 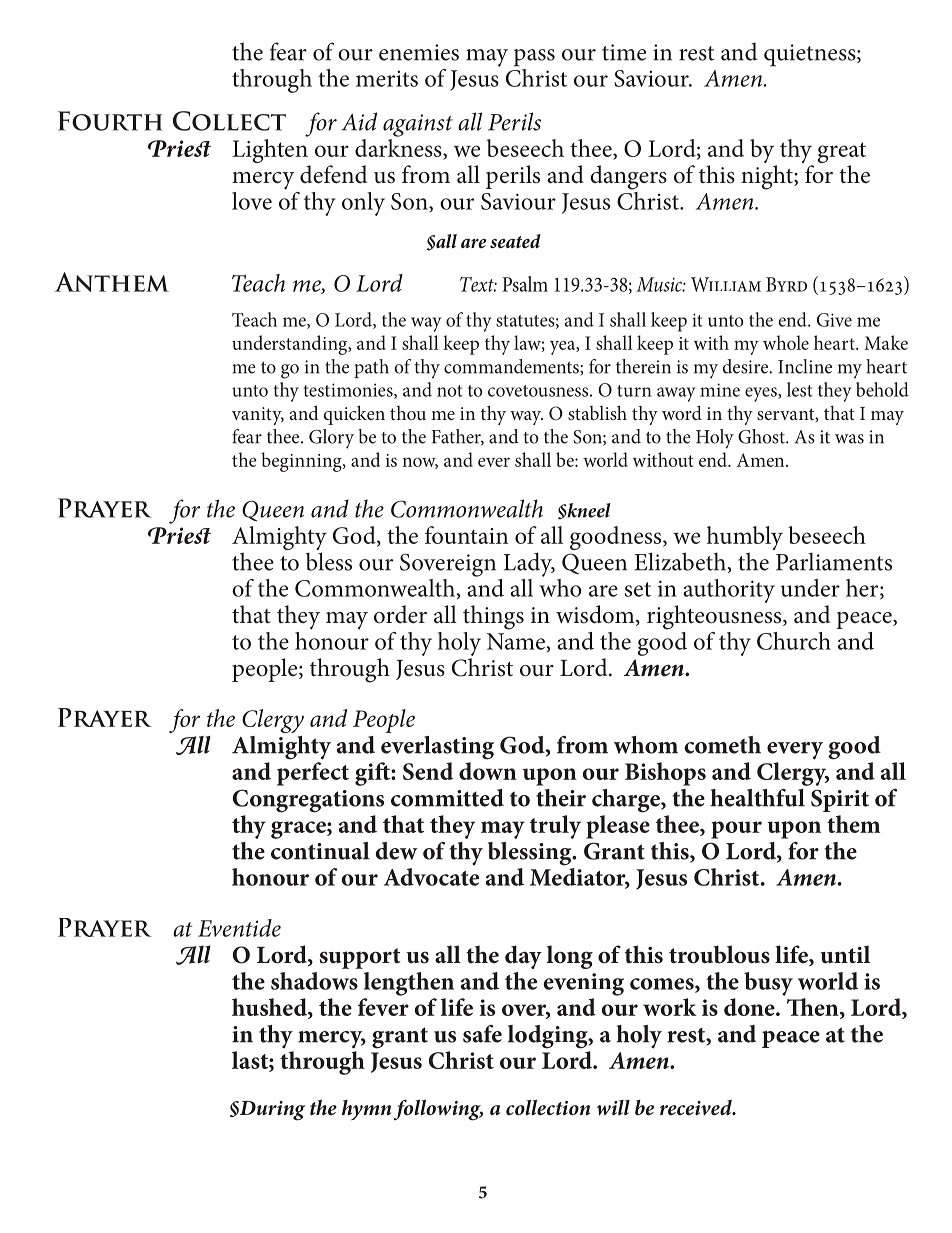 What do you see at coordinates (534, 58) in the page?
I see `pass` at bounding box center [534, 58].
